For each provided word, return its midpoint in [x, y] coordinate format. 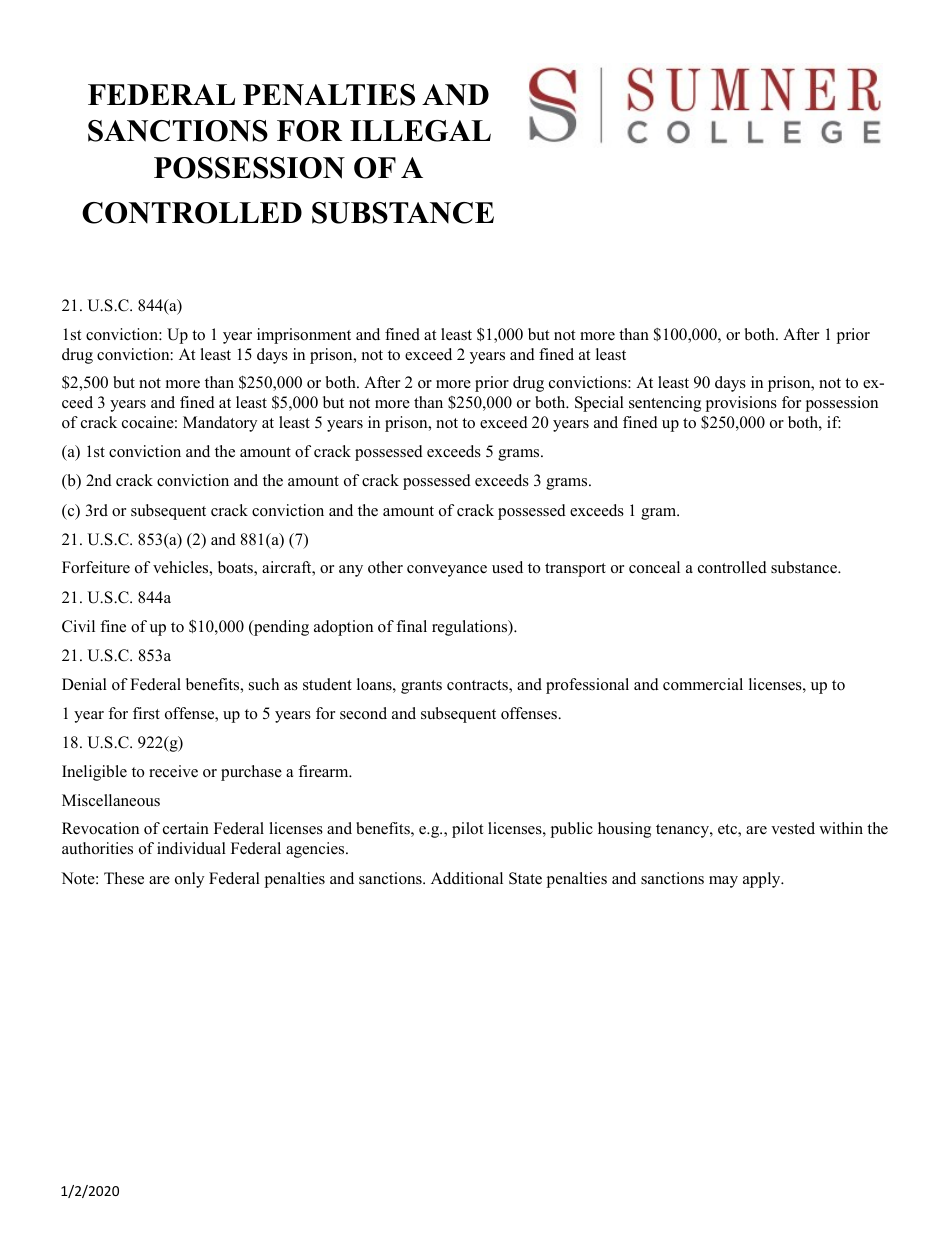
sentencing [665, 404]
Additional [467, 878]
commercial [703, 684]
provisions [741, 404]
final [411, 626]
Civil [78, 626]
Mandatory [220, 424]
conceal [654, 567]
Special [599, 404]
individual [191, 848]
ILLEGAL [420, 131]
